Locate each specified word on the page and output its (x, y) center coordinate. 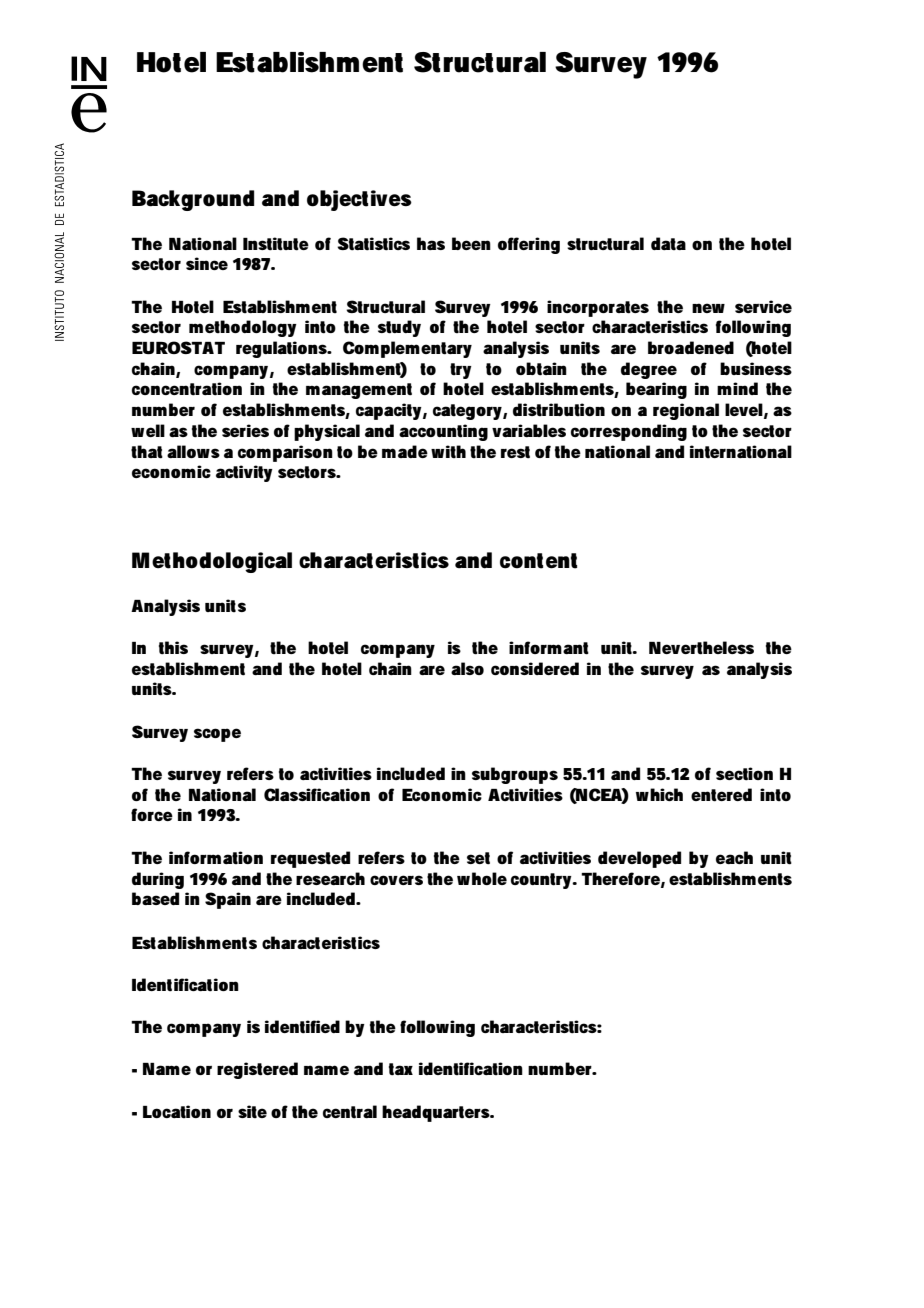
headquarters (438, 1113)
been (471, 243)
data (668, 243)
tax (401, 1069)
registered (257, 1070)
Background (193, 200)
